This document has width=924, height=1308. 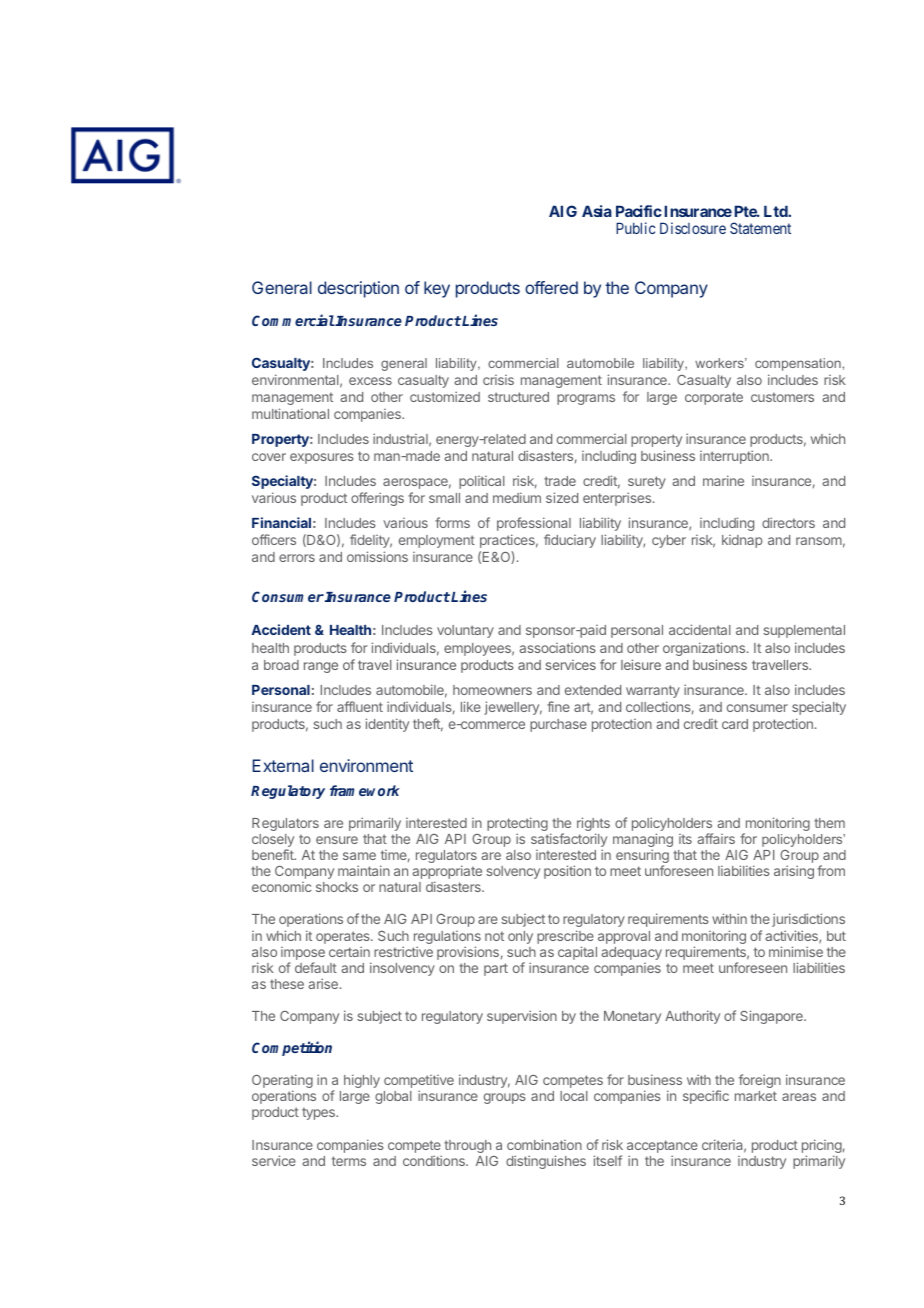 What do you see at coordinates (544, 1144) in the document?
I see `combination` at bounding box center [544, 1144].
